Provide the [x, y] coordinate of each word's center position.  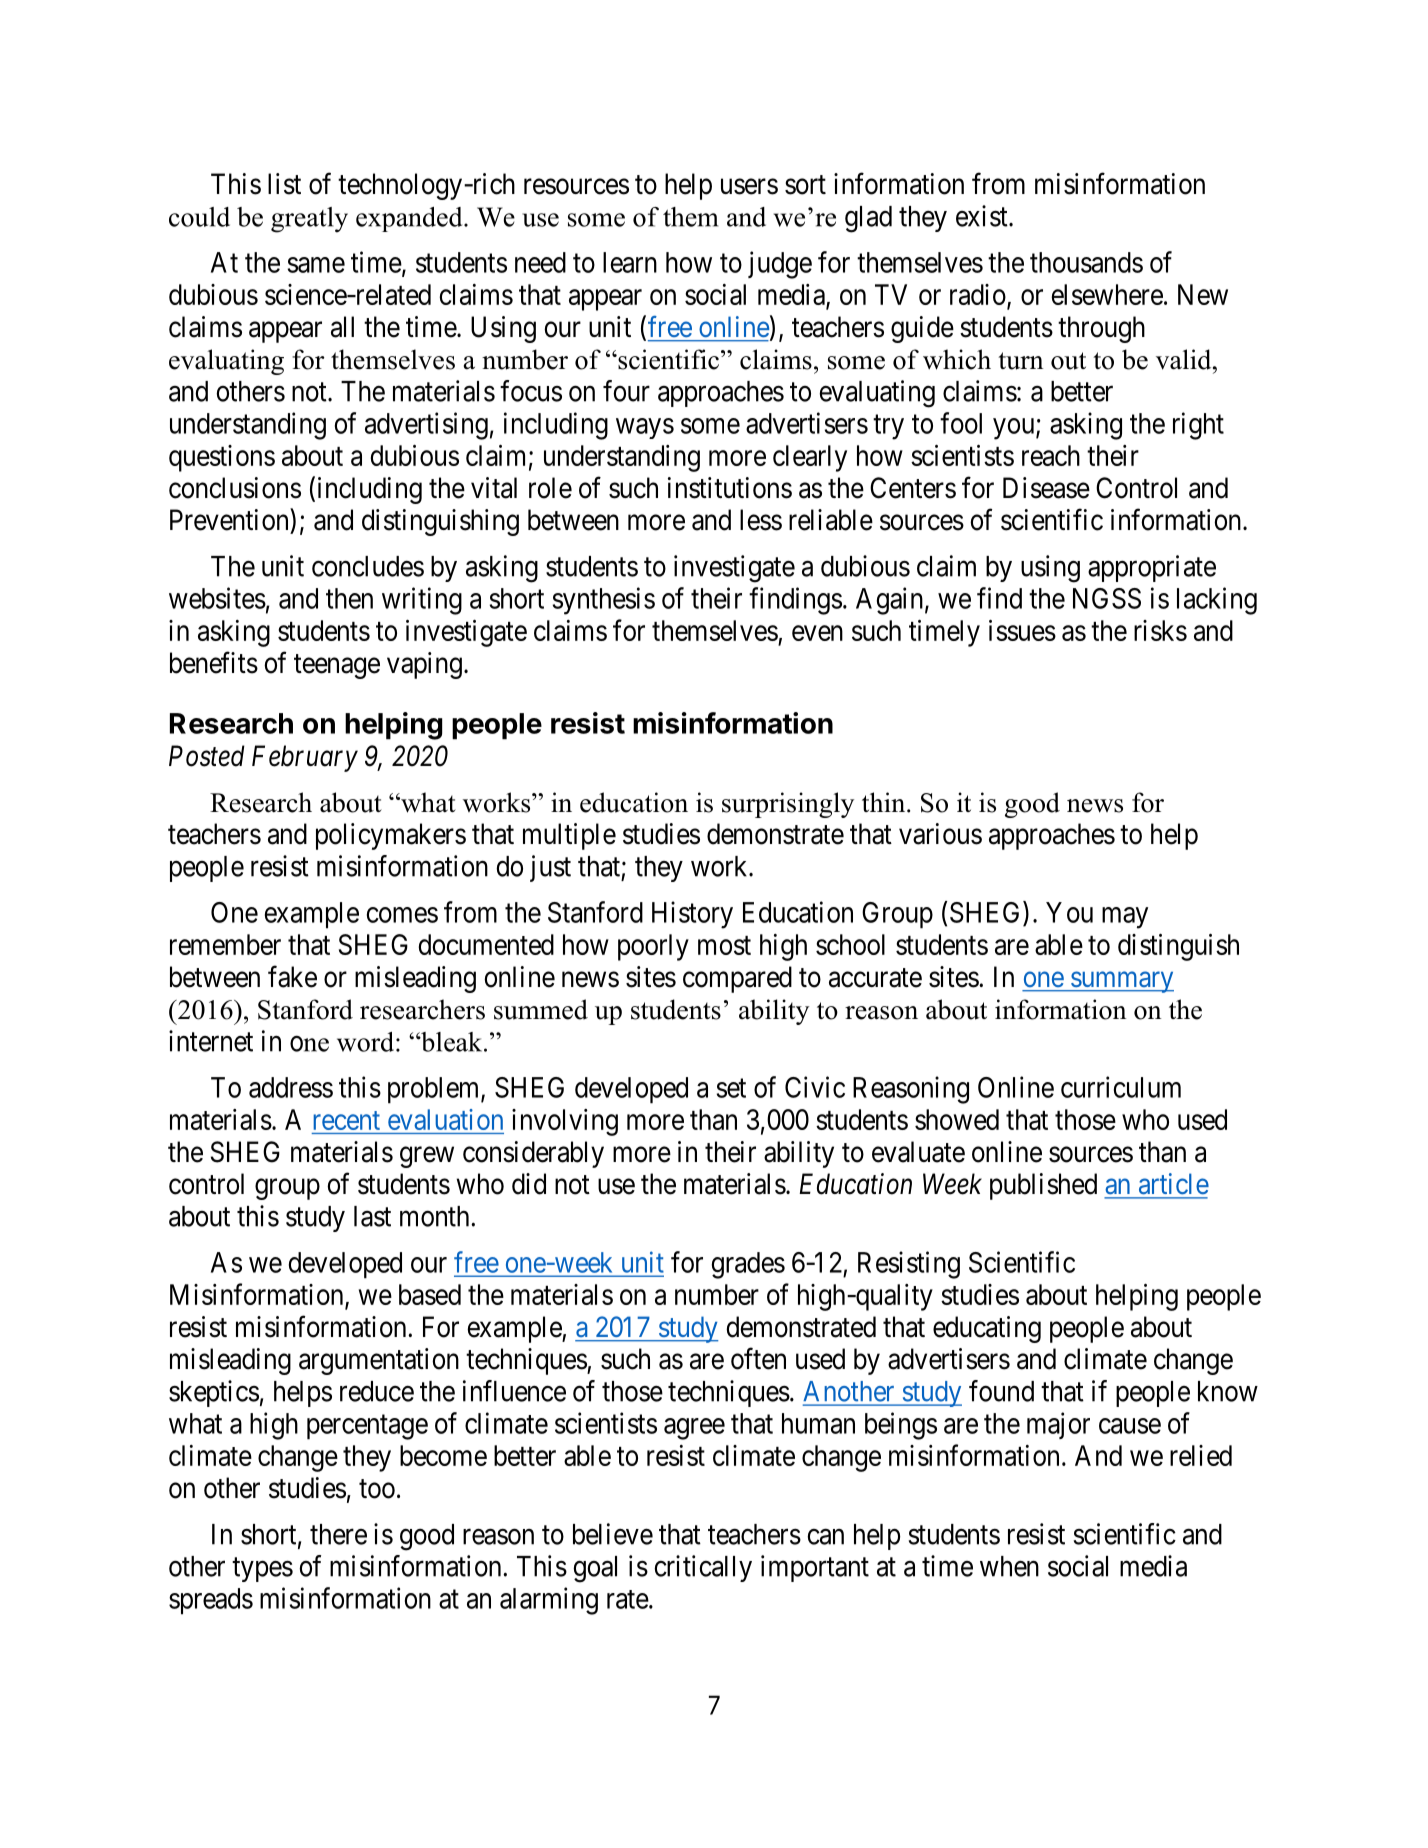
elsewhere [1107, 294]
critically [703, 1568]
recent [346, 1120]
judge [780, 265]
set [731, 1088]
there [338, 1534]
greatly [309, 220]
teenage [337, 666]
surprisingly [788, 805]
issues [1022, 630]
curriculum [1121, 1087]
